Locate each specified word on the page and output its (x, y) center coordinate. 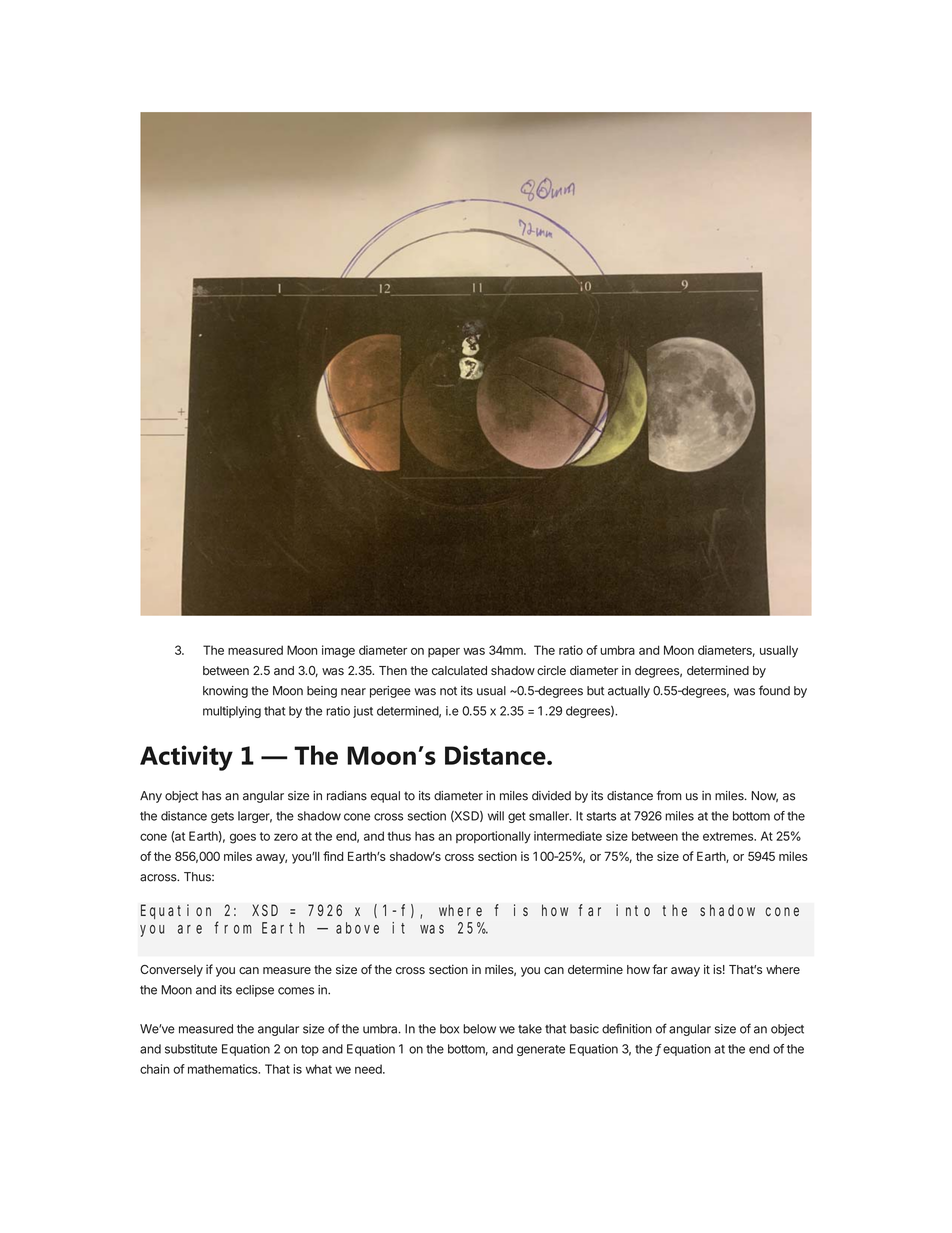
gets (222, 817)
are (190, 929)
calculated (459, 670)
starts (601, 816)
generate (541, 1050)
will (496, 816)
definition (627, 1028)
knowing (225, 692)
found (774, 690)
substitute (191, 1049)
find (333, 856)
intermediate (568, 836)
